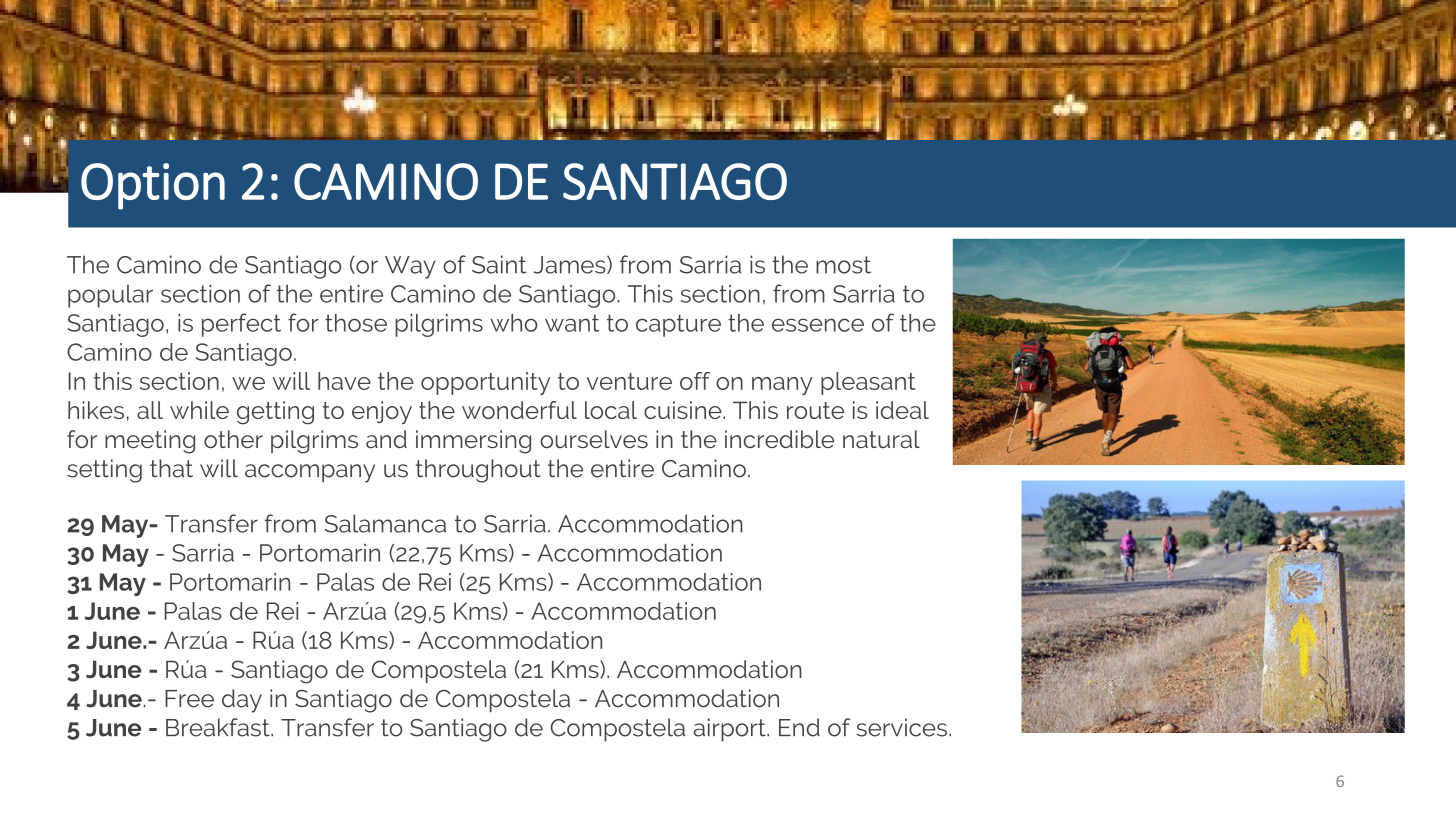 The image size is (1456, 819). What do you see at coordinates (799, 727) in the screenshot?
I see `End` at bounding box center [799, 727].
